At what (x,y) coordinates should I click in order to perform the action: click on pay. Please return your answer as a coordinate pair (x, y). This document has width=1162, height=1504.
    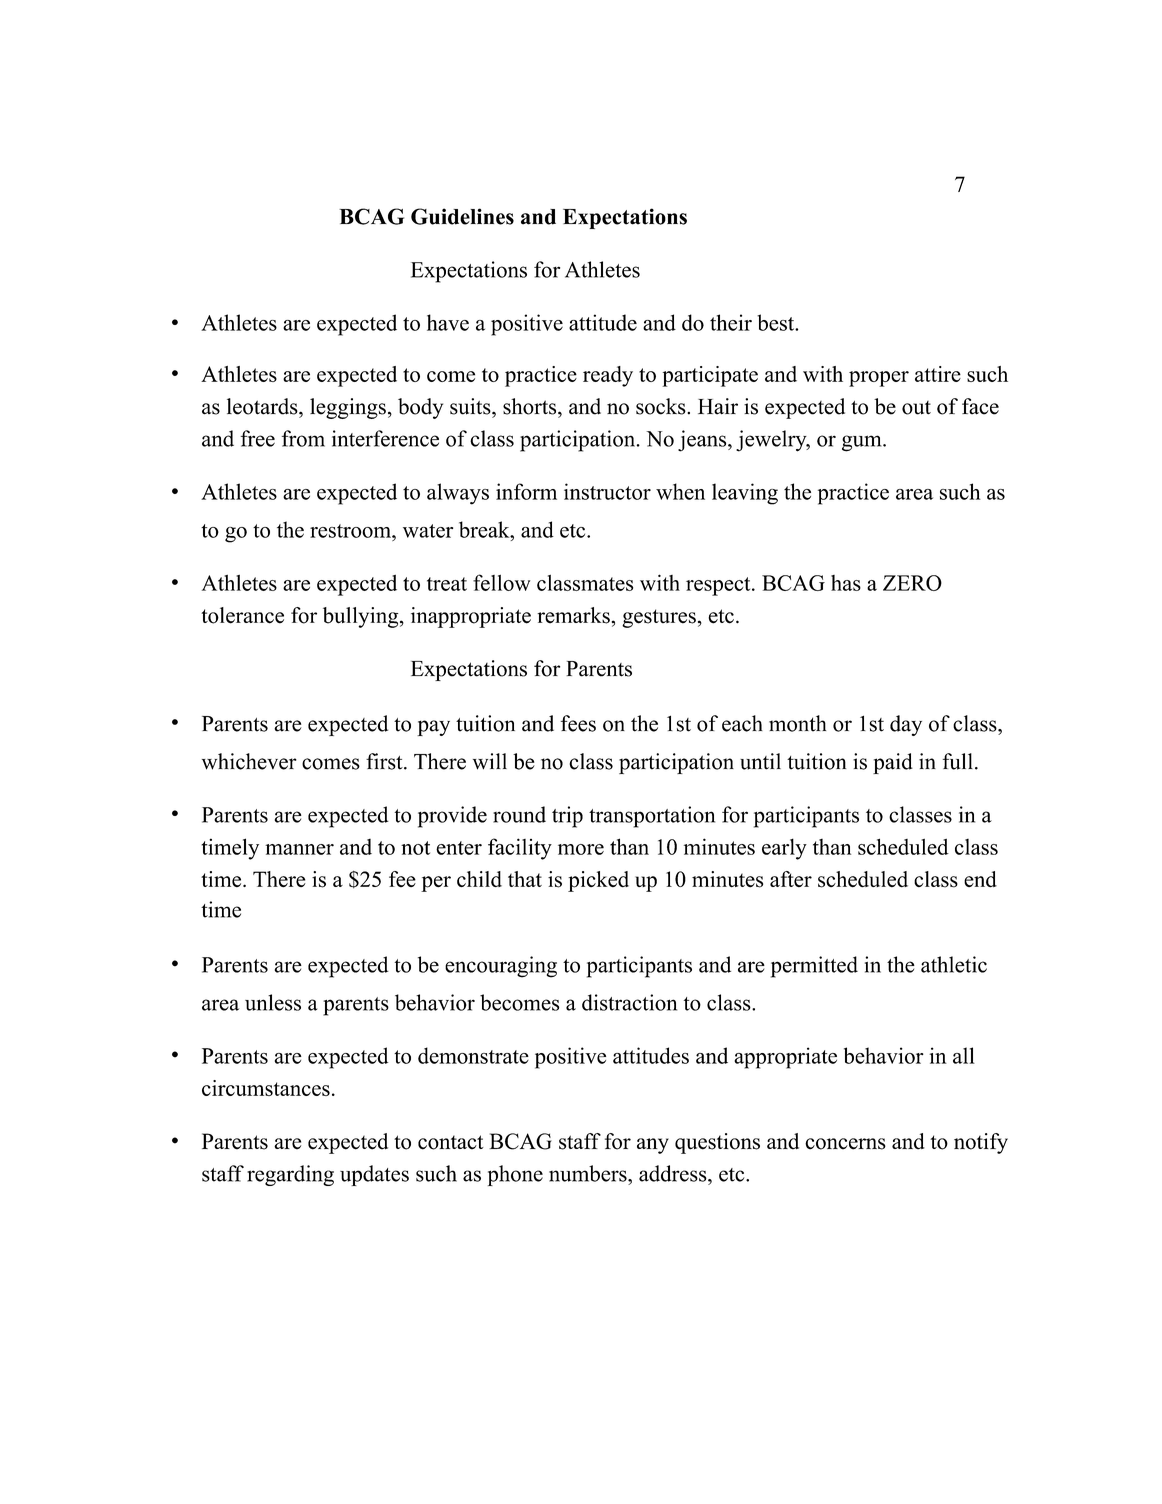
    Looking at the image, I should click on (433, 728).
